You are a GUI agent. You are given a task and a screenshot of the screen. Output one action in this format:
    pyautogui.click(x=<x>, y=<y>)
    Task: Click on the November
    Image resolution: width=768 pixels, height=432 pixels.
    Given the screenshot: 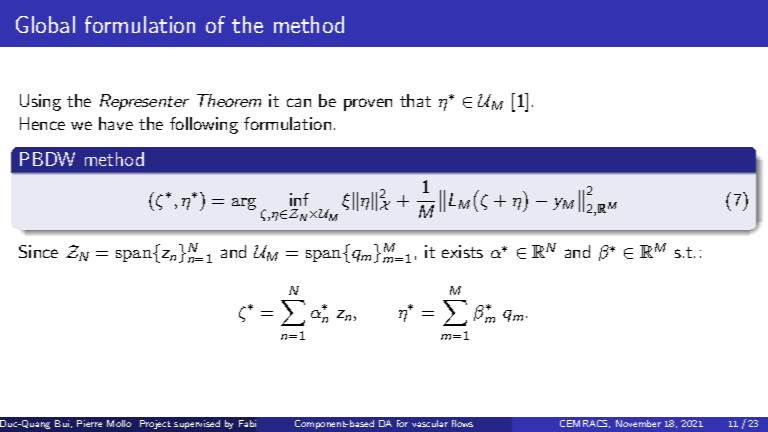 What is the action you would take?
    pyautogui.click(x=638, y=423)
